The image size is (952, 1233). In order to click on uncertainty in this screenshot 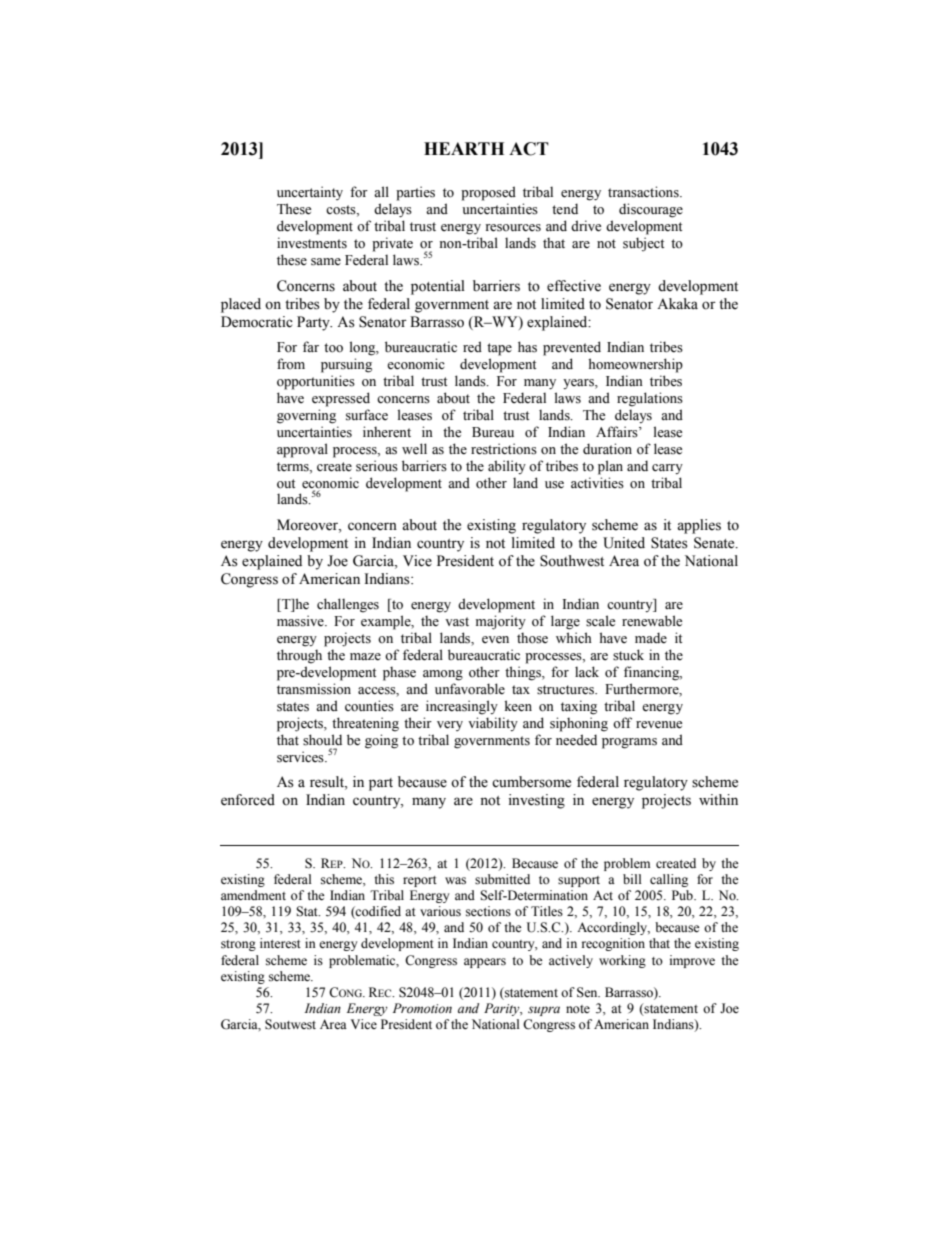, I will do `click(310, 193)`.
